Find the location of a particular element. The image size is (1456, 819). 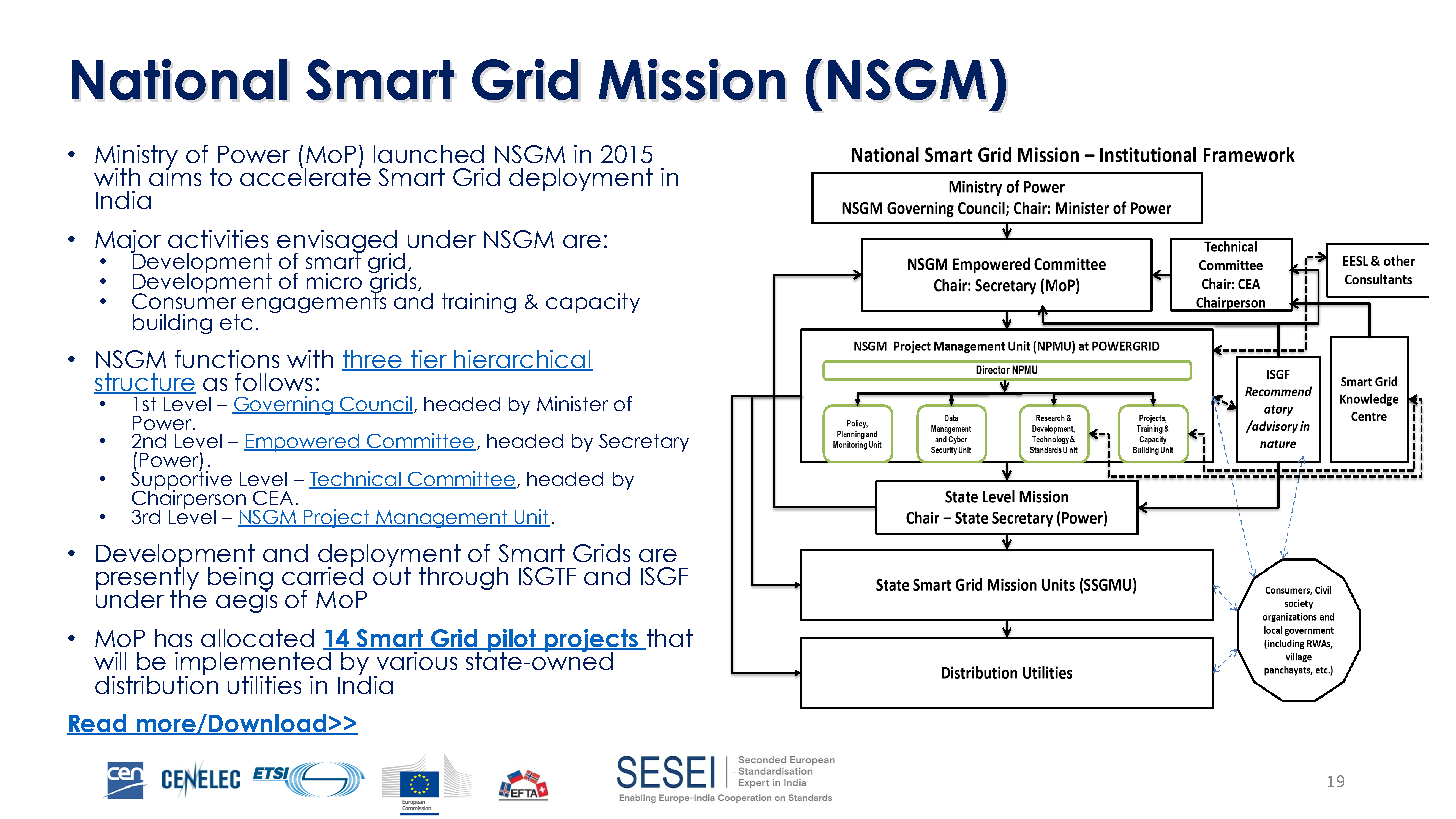

Council is located at coordinates (375, 404).
